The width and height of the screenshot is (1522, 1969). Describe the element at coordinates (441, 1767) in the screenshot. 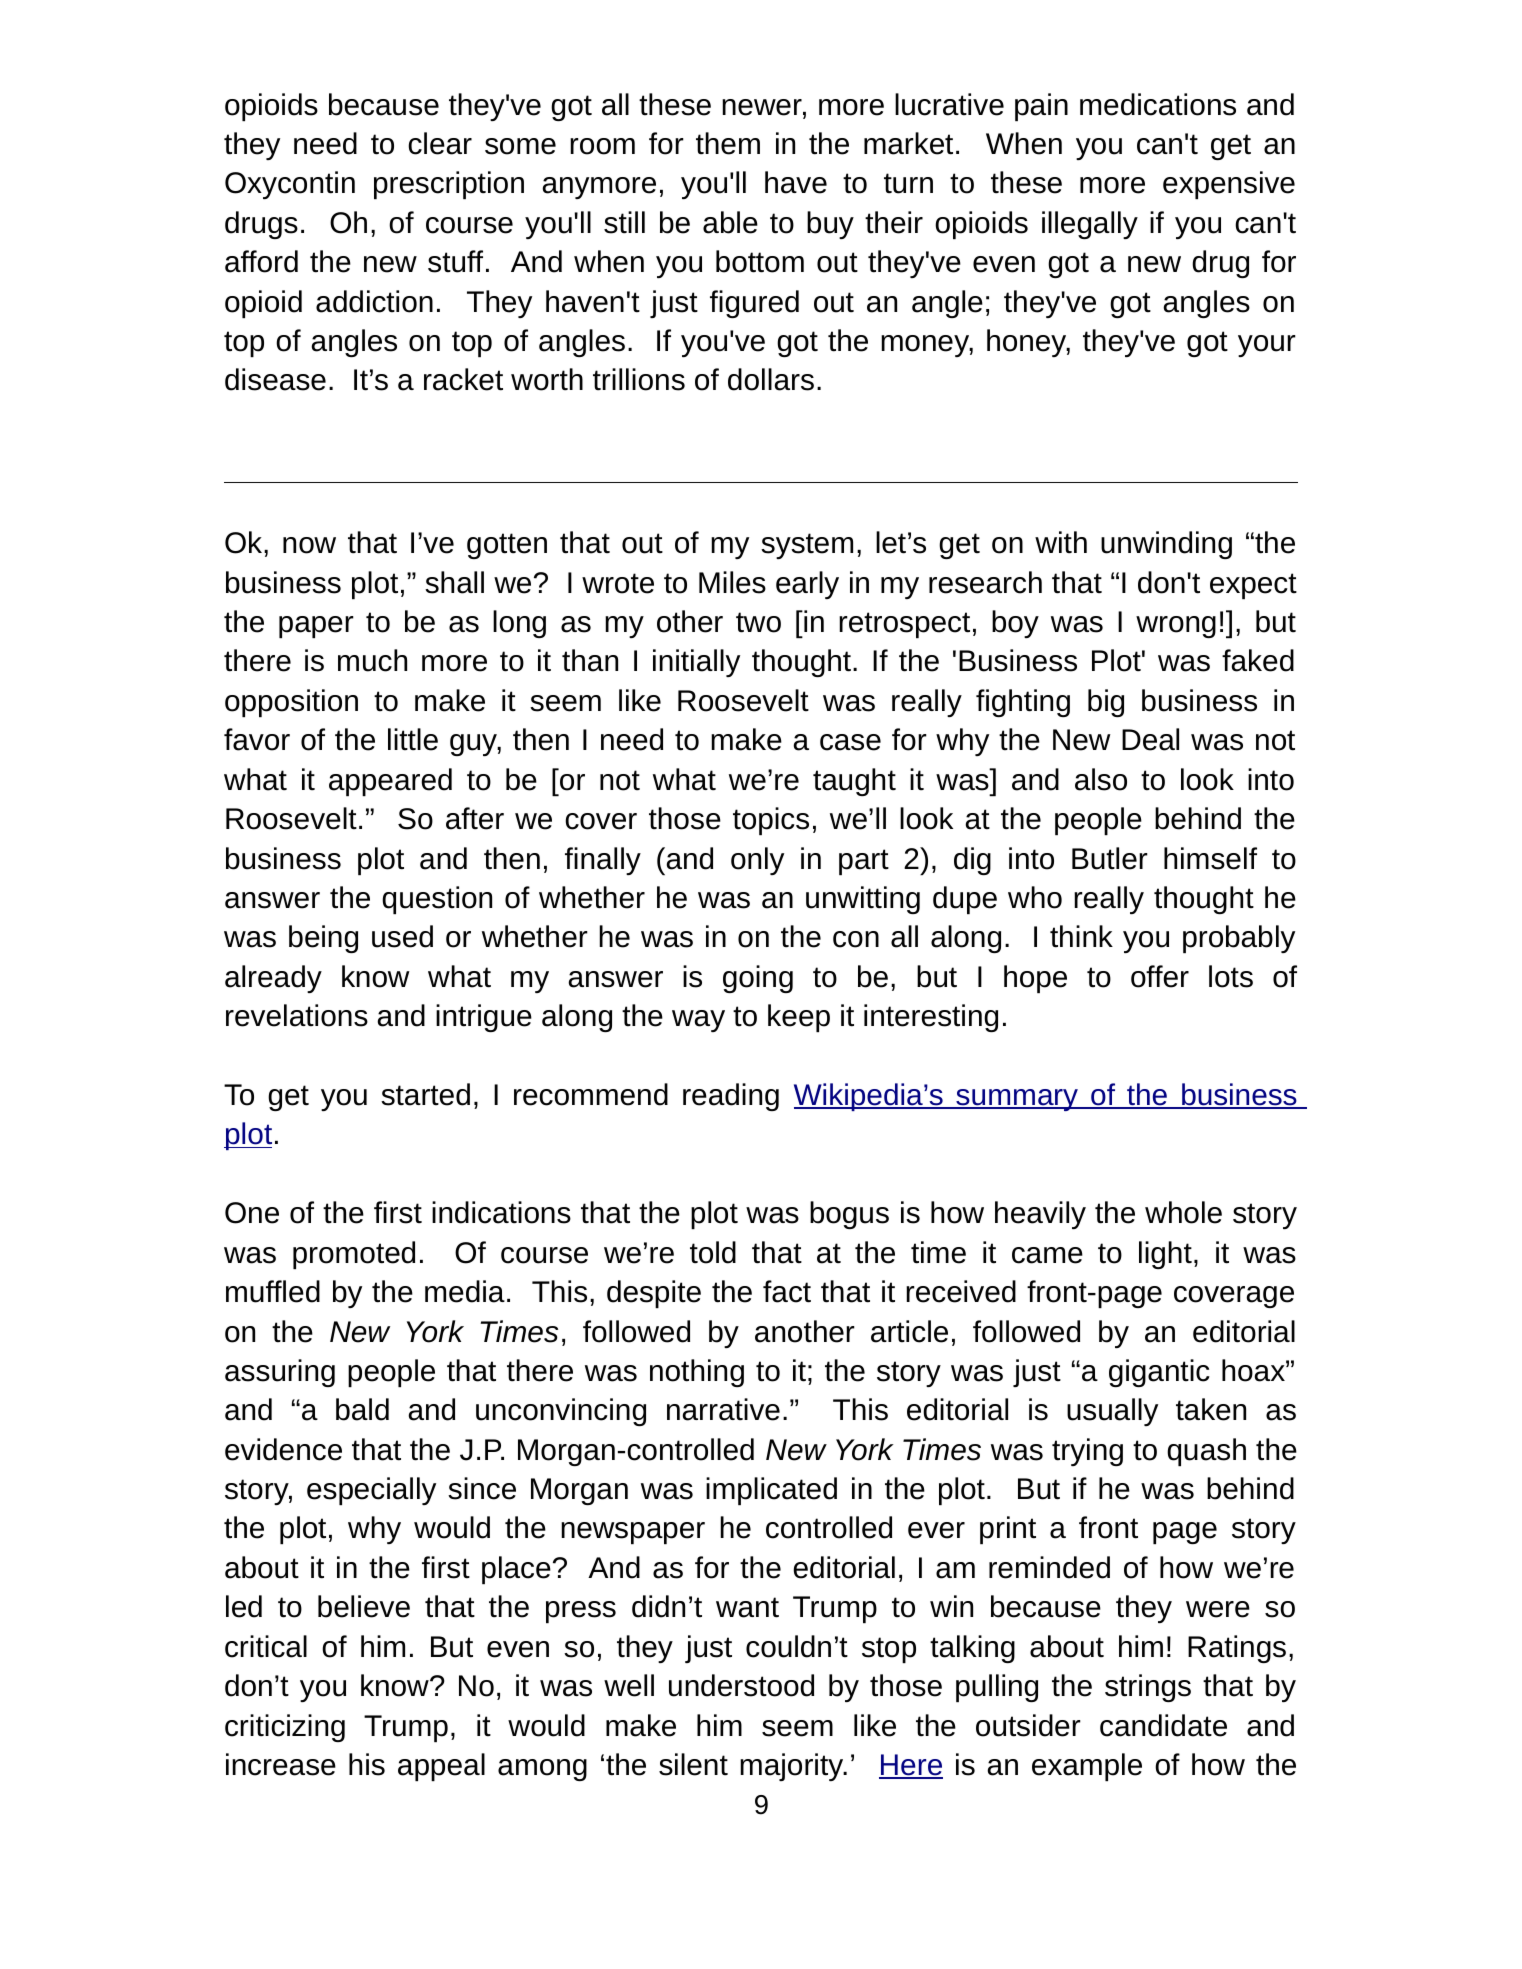

I see `appeal` at that location.
